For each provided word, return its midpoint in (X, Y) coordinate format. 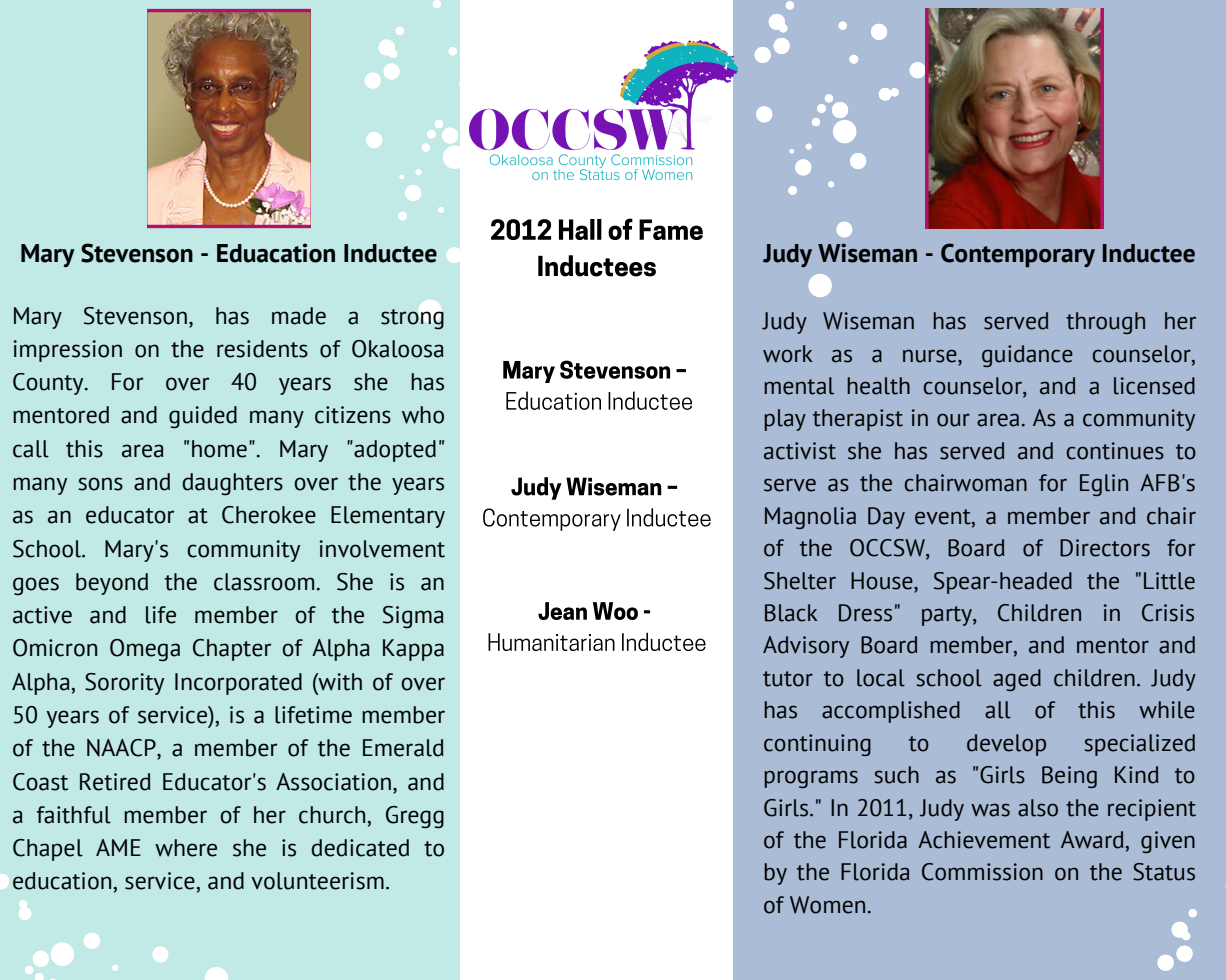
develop (1006, 745)
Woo (615, 611)
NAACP (122, 749)
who (423, 415)
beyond (112, 584)
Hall (580, 229)
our (953, 420)
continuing (817, 745)
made (299, 316)
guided (203, 417)
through (1105, 323)
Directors (1105, 548)
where (186, 848)
